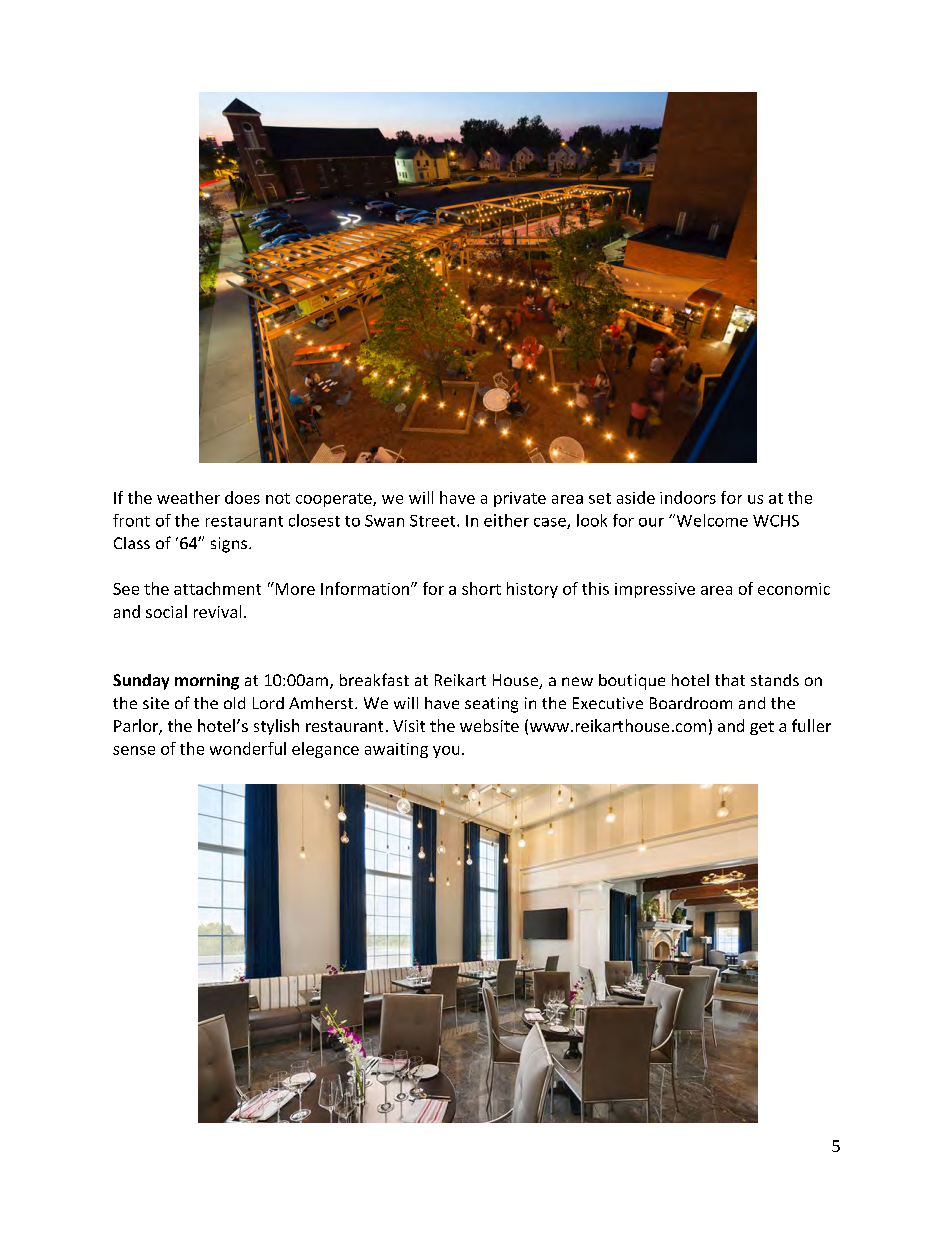 The height and width of the screenshot is (1233, 952). I want to click on short, so click(481, 588).
